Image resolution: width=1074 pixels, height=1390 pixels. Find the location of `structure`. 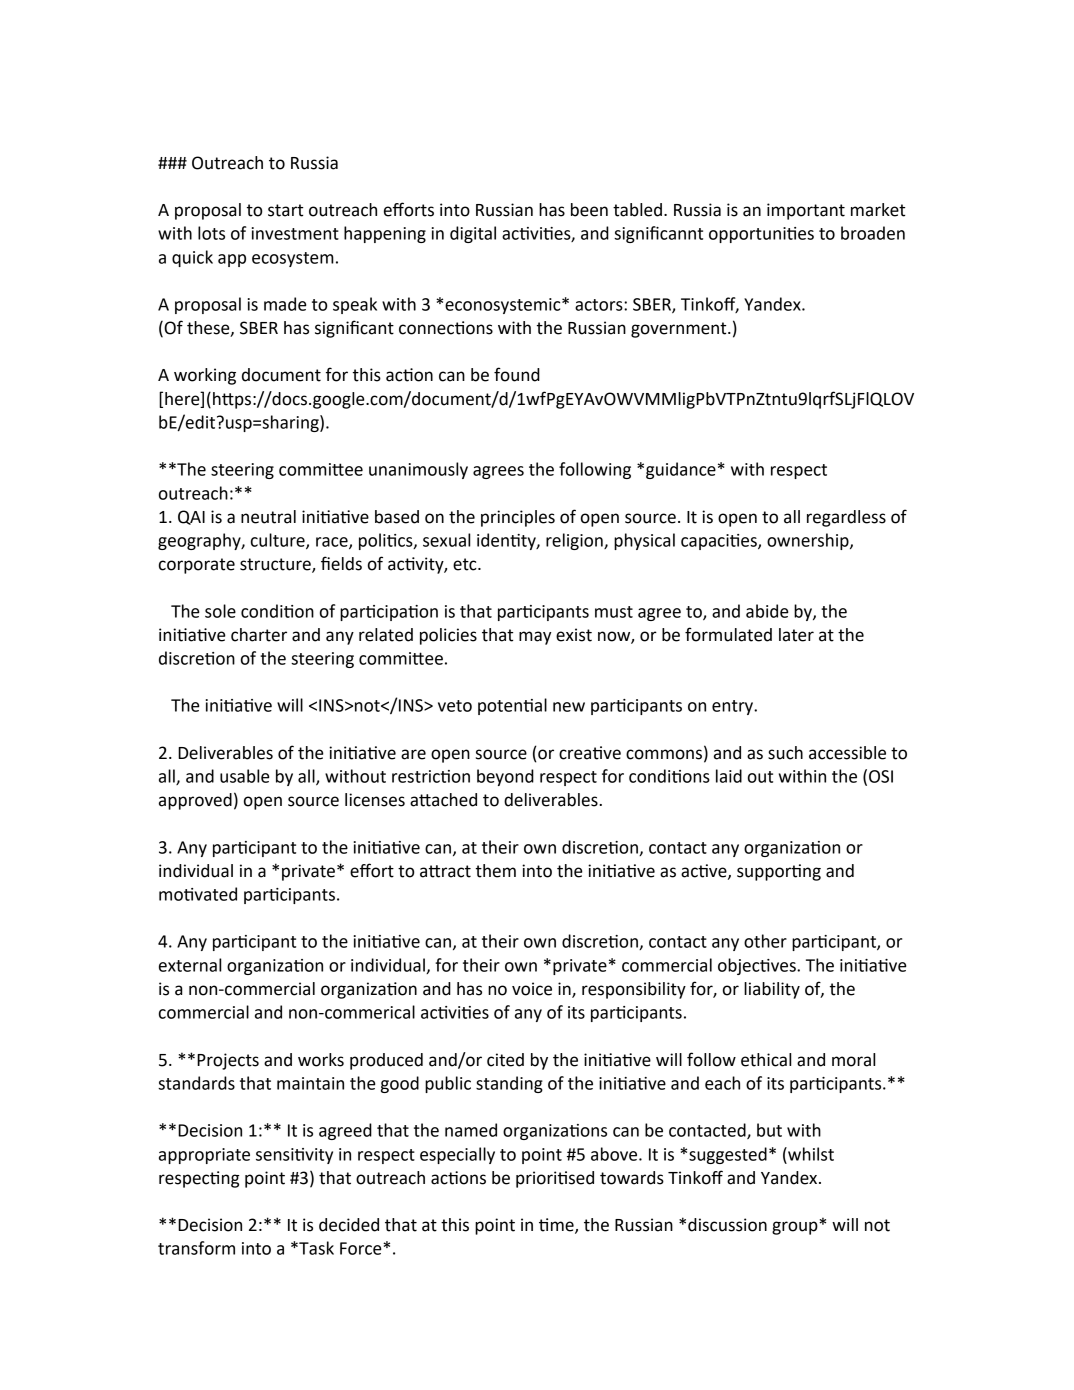

structure is located at coordinates (276, 565).
